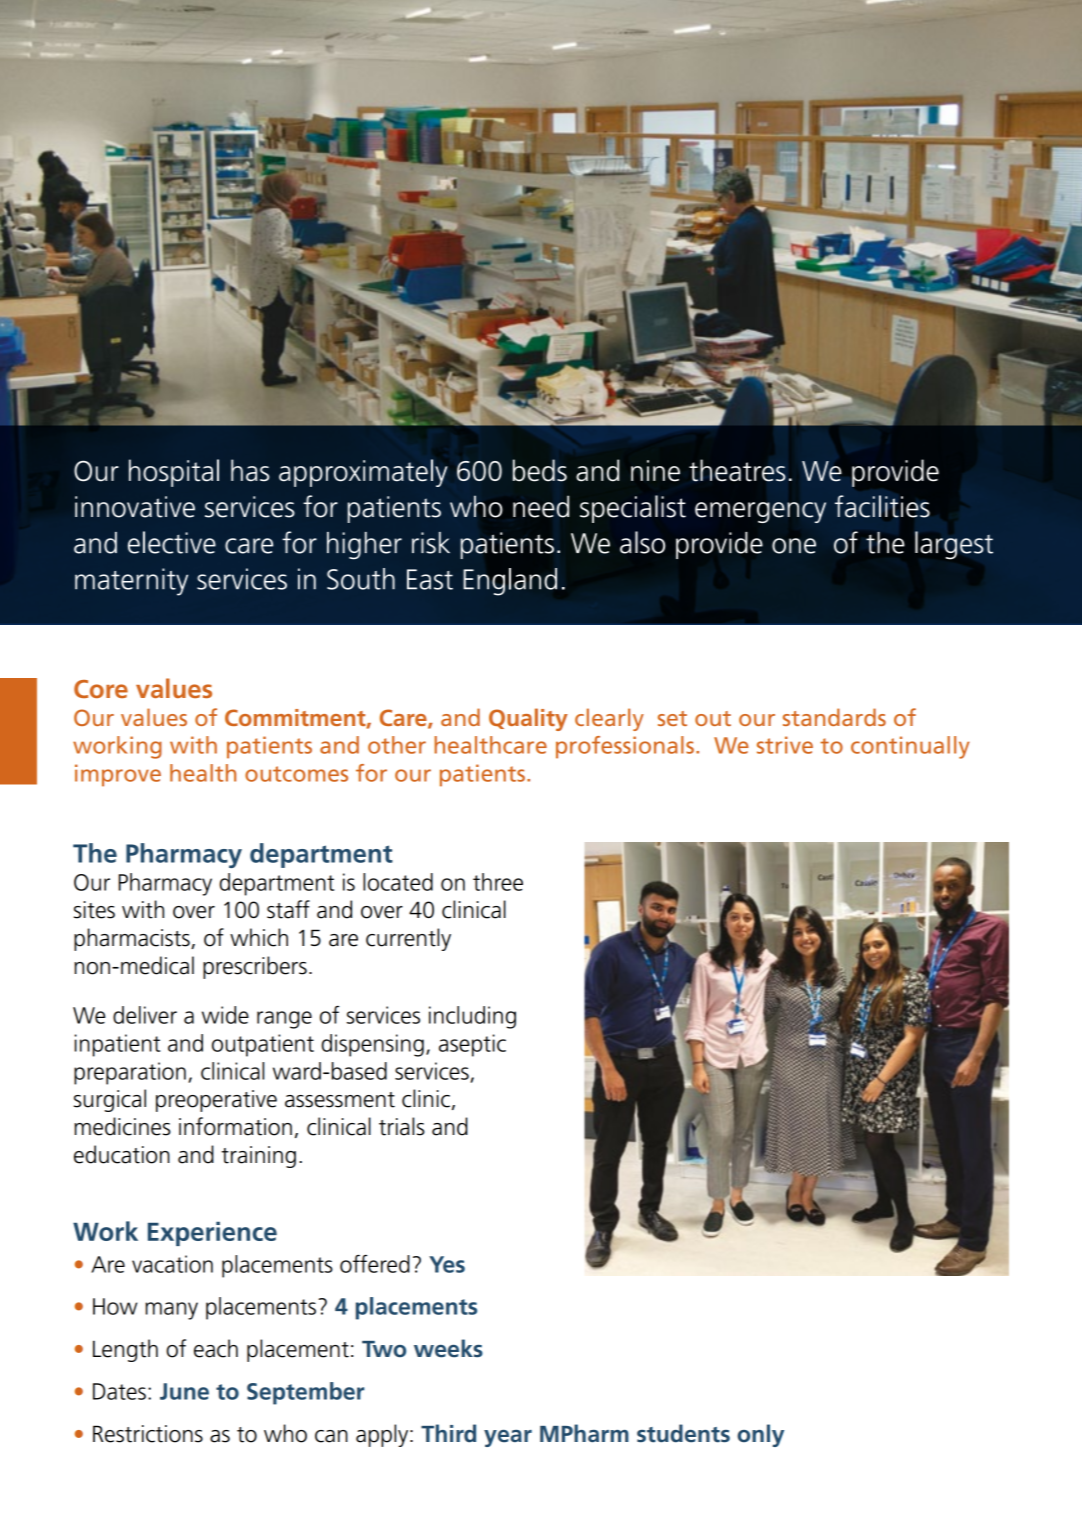 This screenshot has height=1535, width=1082. I want to click on June, so click(184, 1391).
